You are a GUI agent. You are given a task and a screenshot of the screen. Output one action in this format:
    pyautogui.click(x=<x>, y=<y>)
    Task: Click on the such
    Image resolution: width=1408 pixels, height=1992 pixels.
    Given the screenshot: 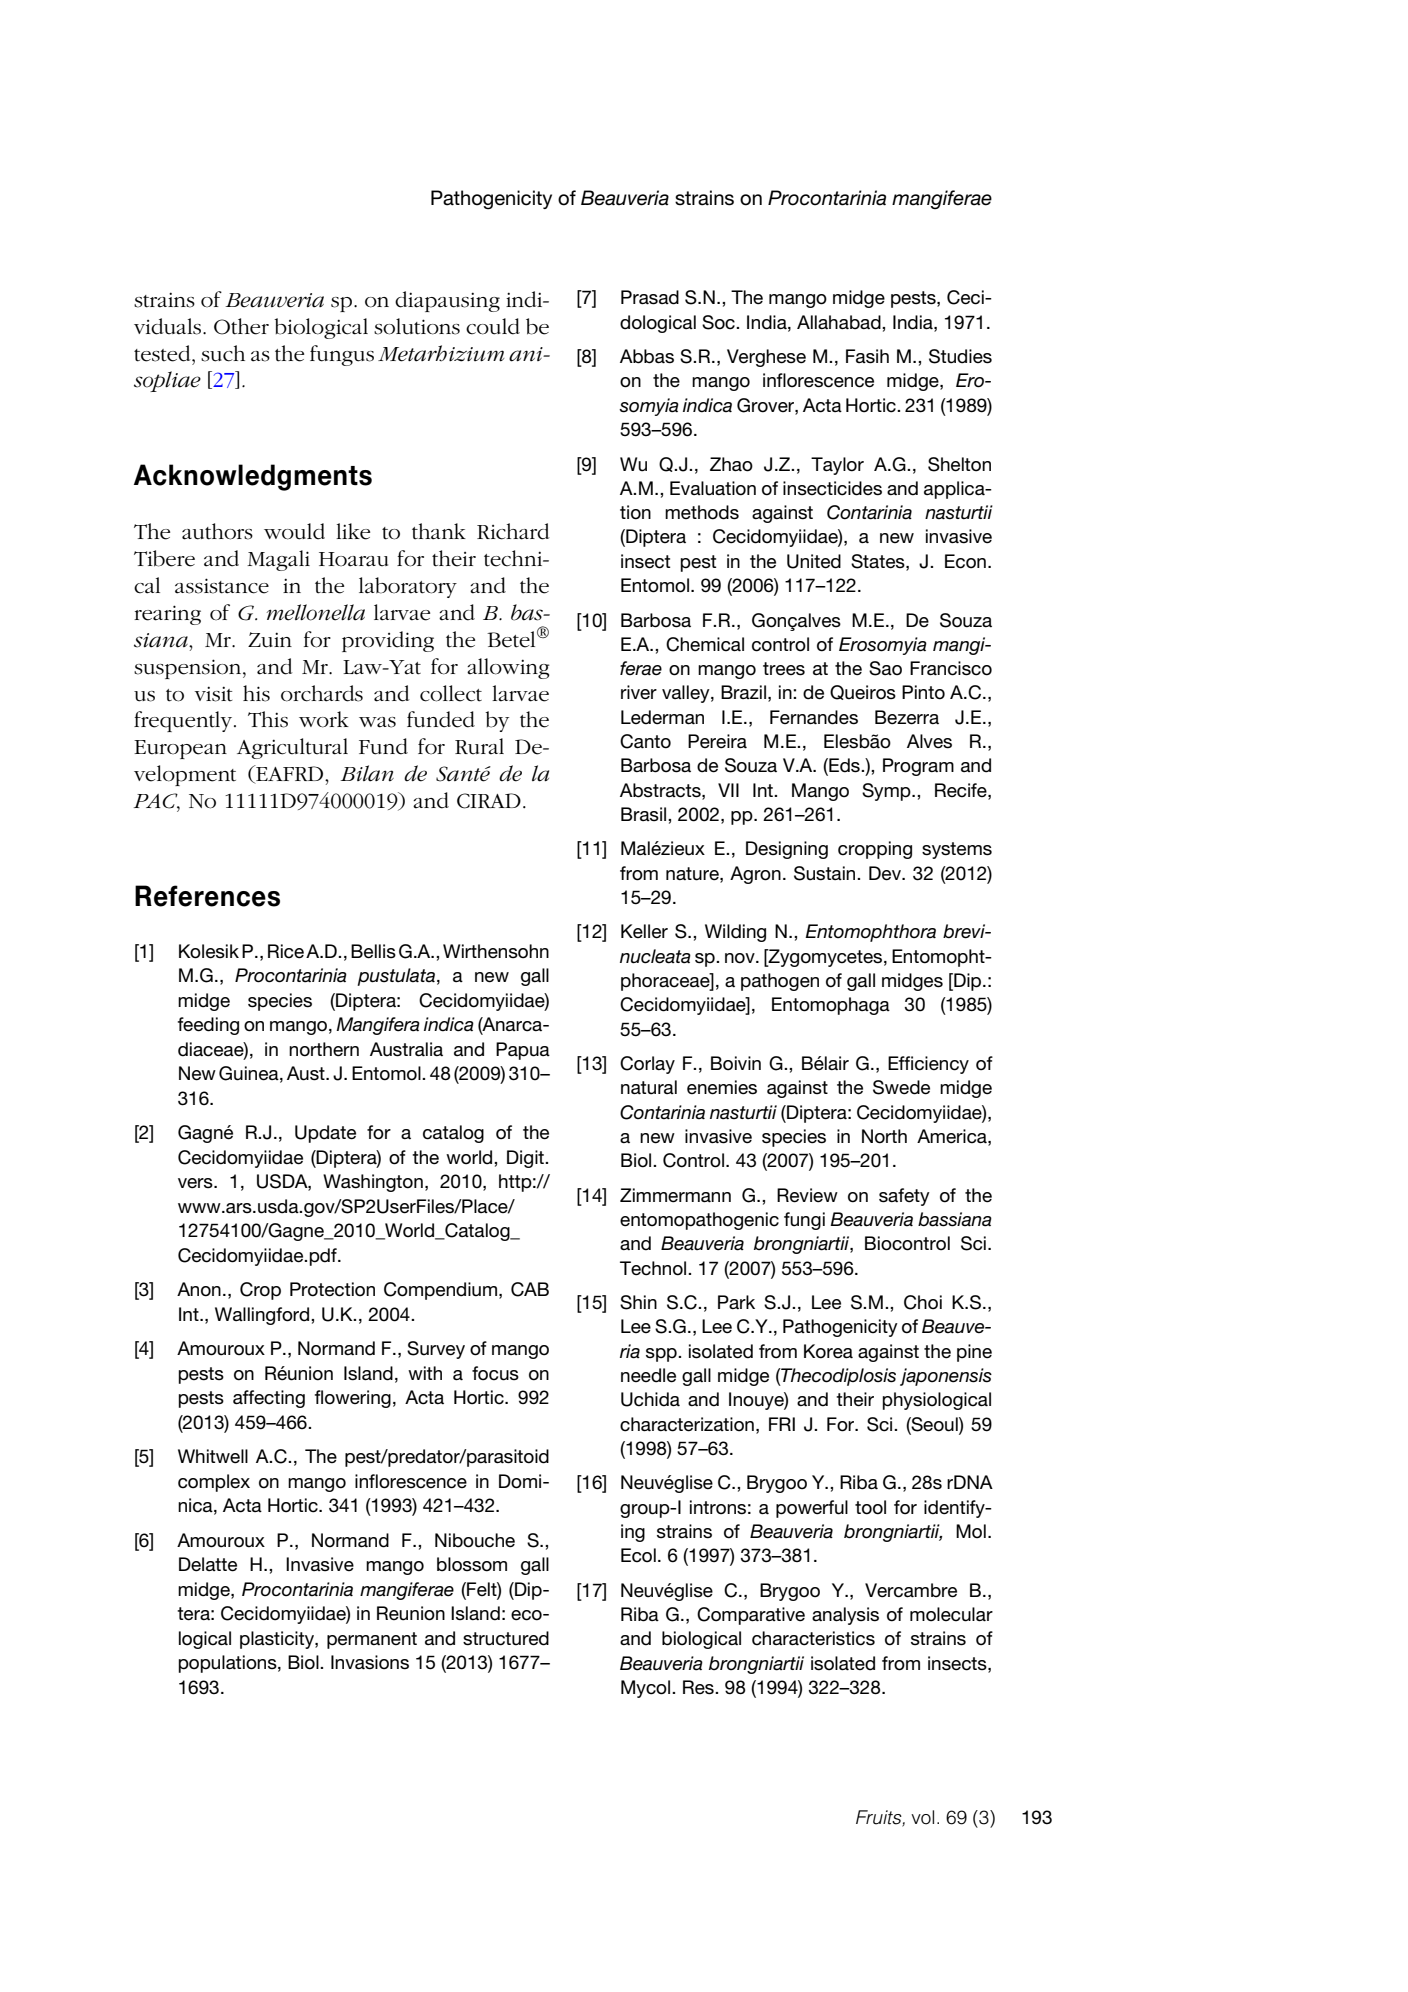 What is the action you would take?
    pyautogui.click(x=223, y=353)
